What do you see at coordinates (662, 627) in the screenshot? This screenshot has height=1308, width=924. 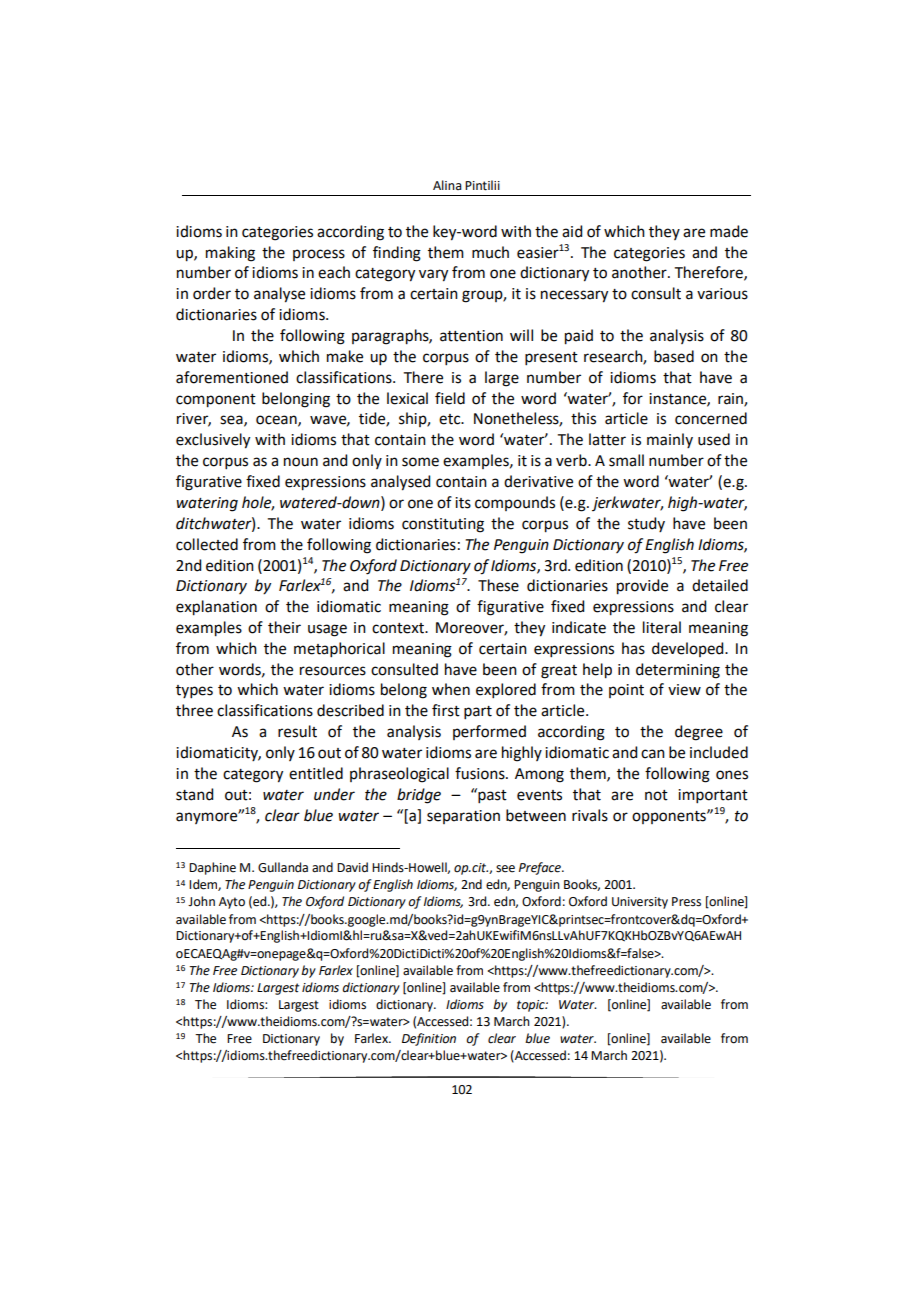 I see `literal` at bounding box center [662, 627].
